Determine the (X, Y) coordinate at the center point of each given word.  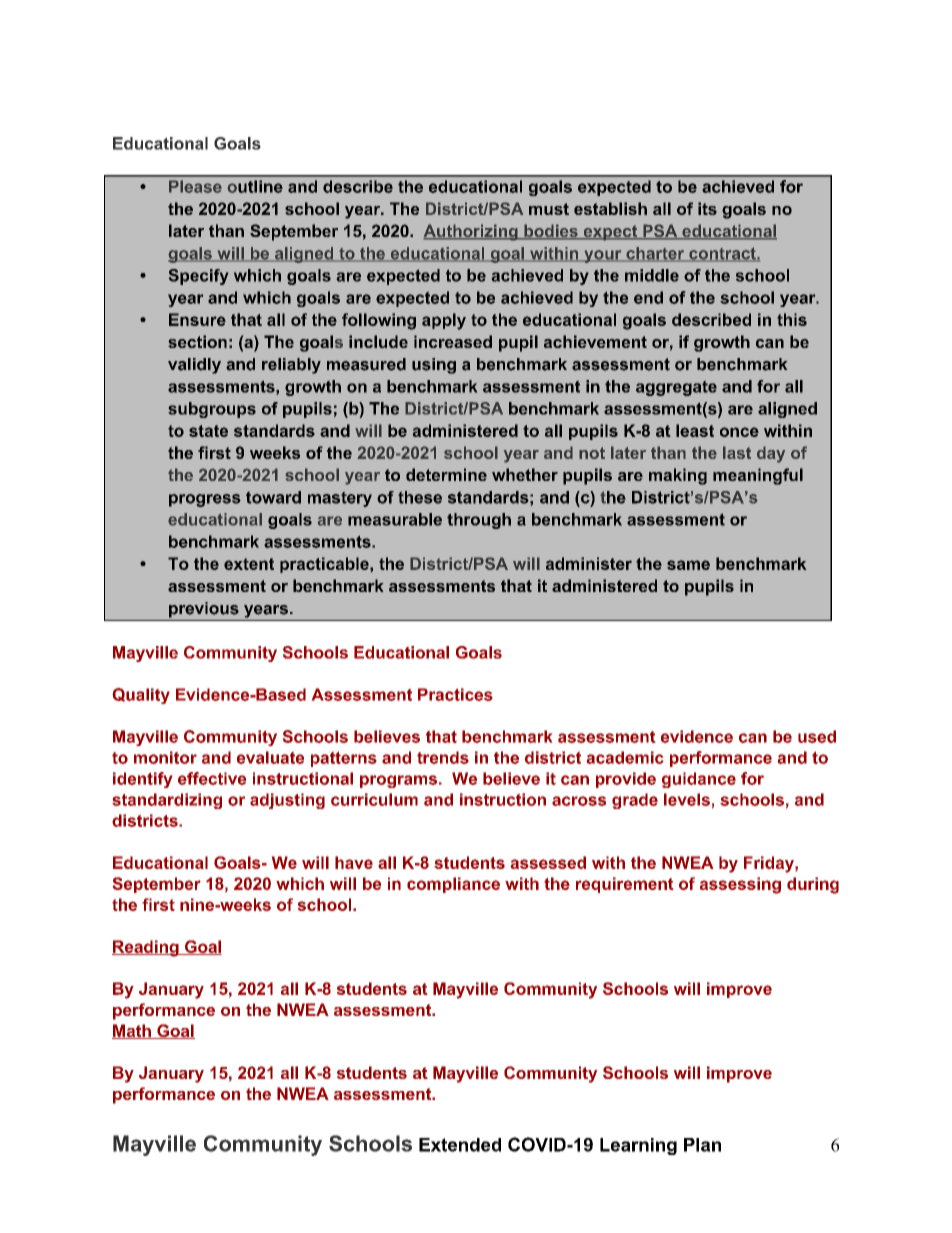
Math (132, 1031)
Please (195, 186)
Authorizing (471, 232)
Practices (455, 694)
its (707, 208)
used (817, 736)
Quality (141, 696)
